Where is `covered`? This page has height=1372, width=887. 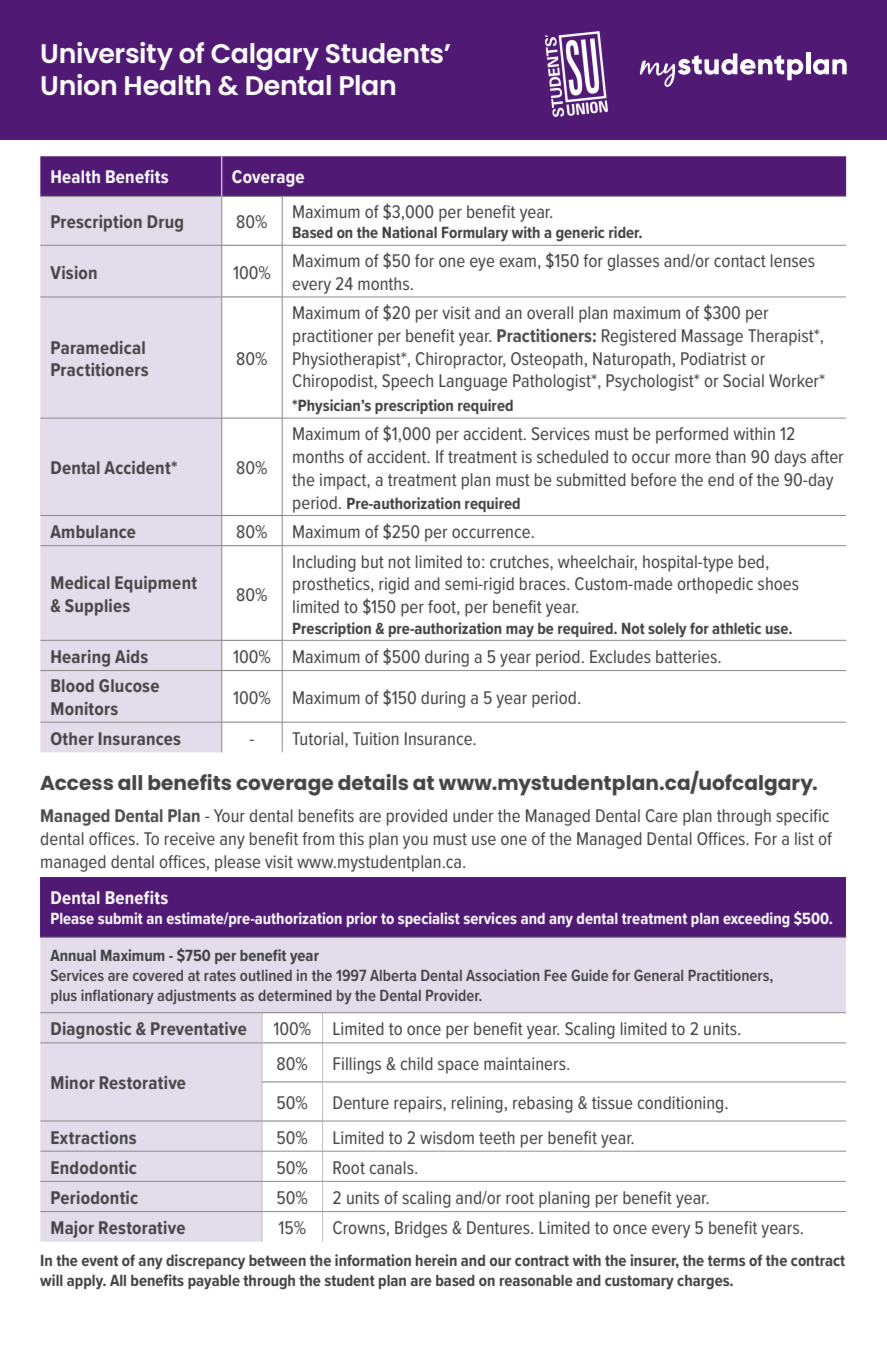
covered is located at coordinates (158, 975).
